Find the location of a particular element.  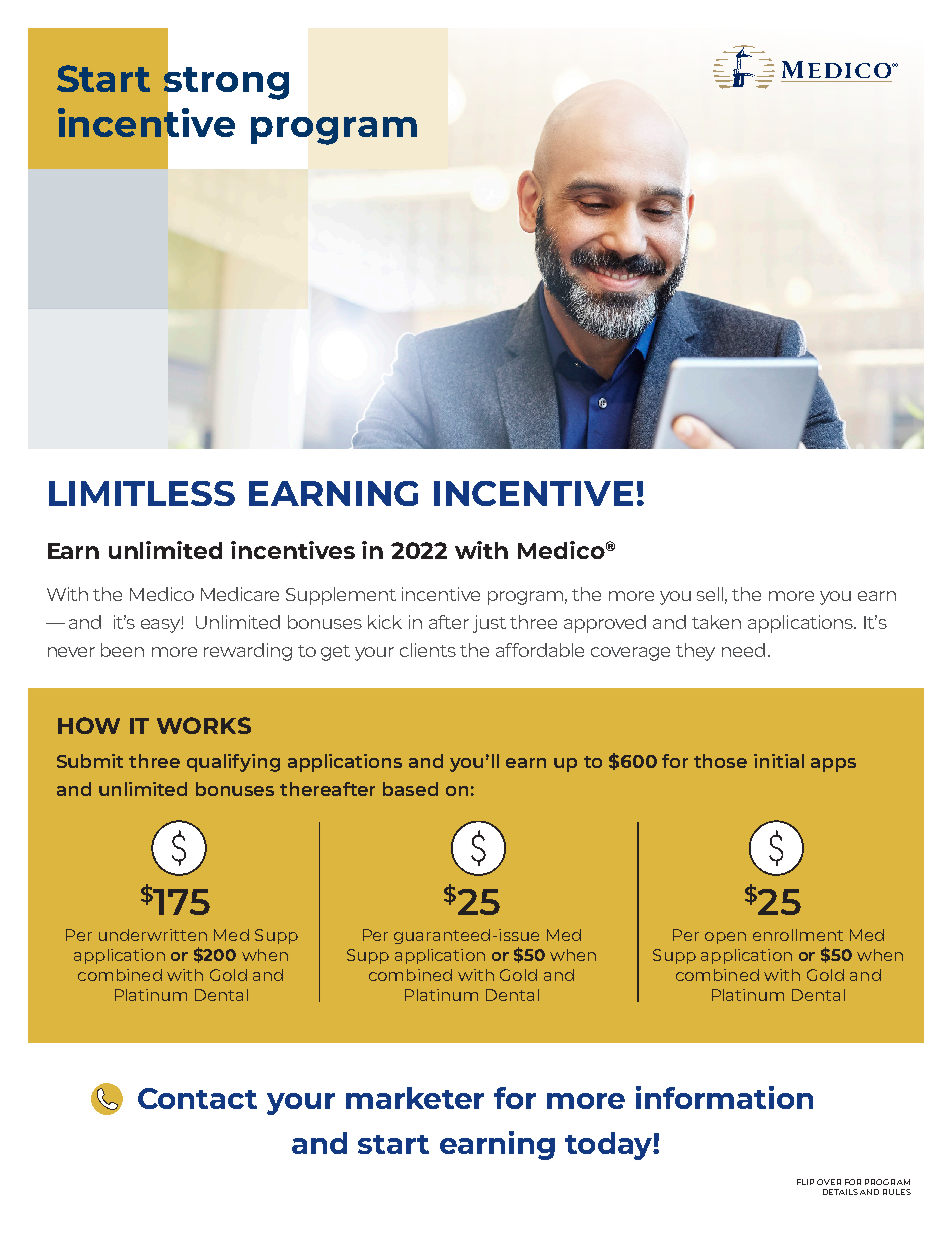

taken is located at coordinates (716, 622).
